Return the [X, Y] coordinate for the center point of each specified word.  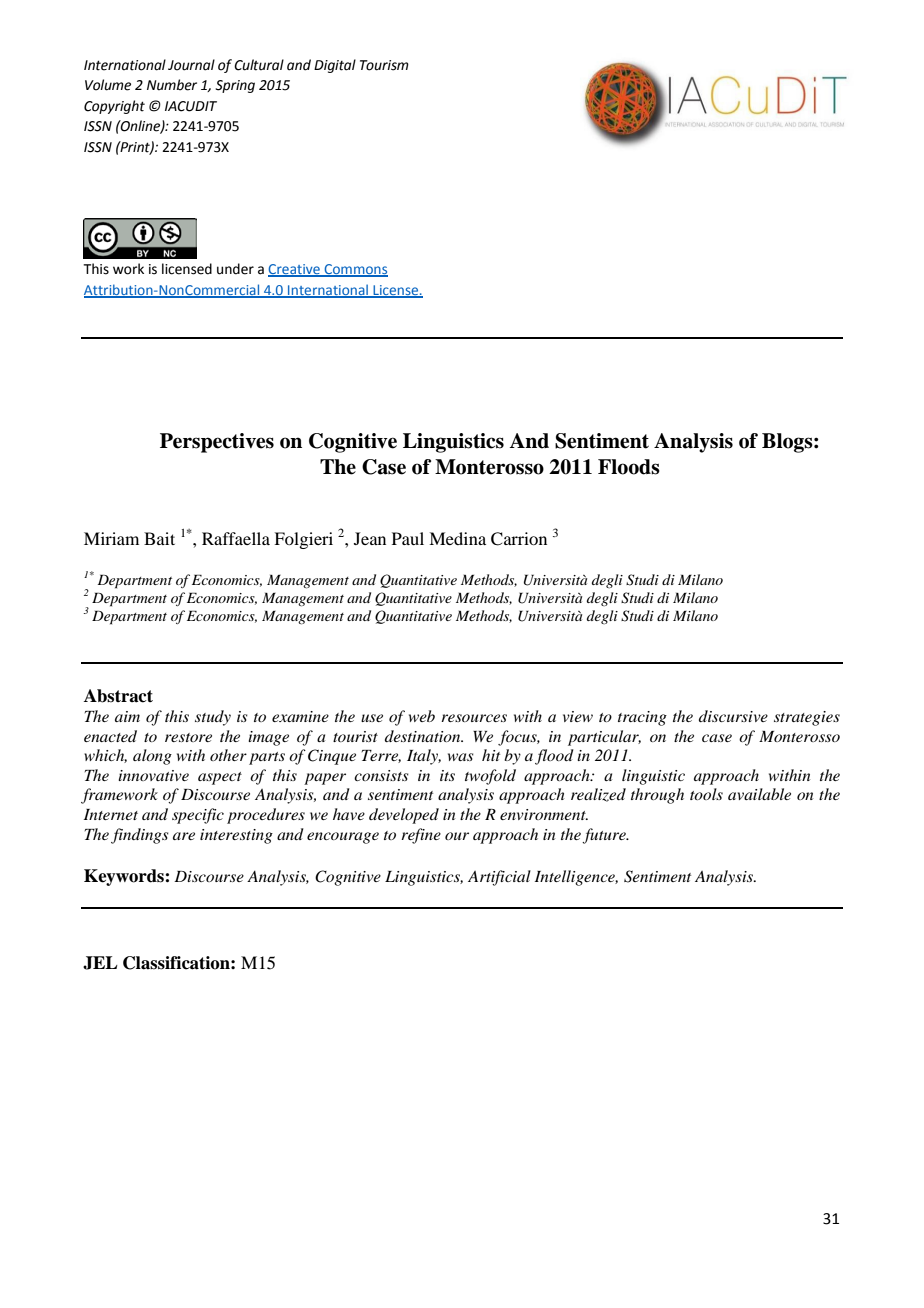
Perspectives [217, 443]
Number [172, 85]
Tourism [384, 65]
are [184, 836]
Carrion [519, 539]
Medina [457, 538]
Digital [335, 66]
